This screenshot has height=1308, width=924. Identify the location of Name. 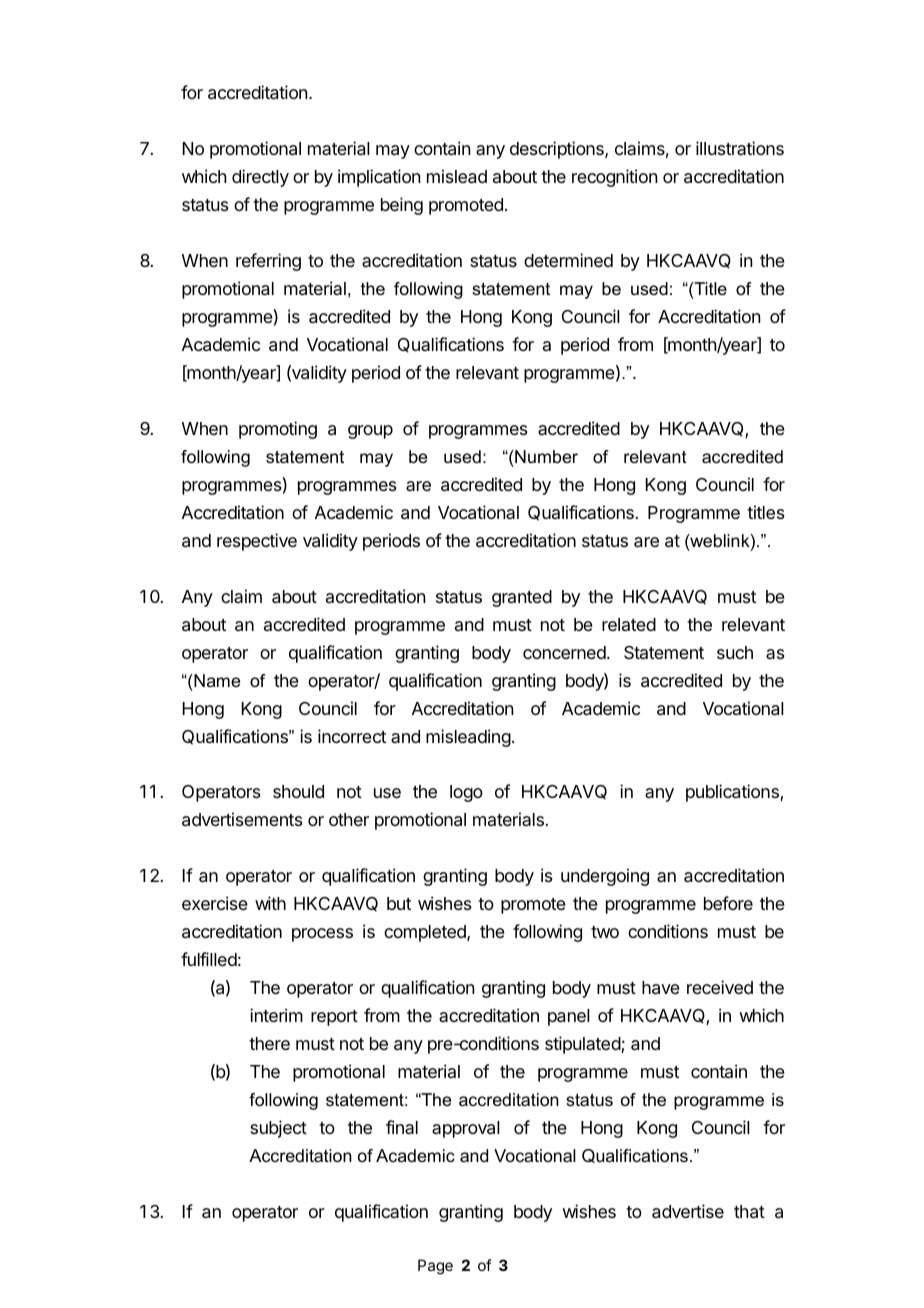
(216, 680).
